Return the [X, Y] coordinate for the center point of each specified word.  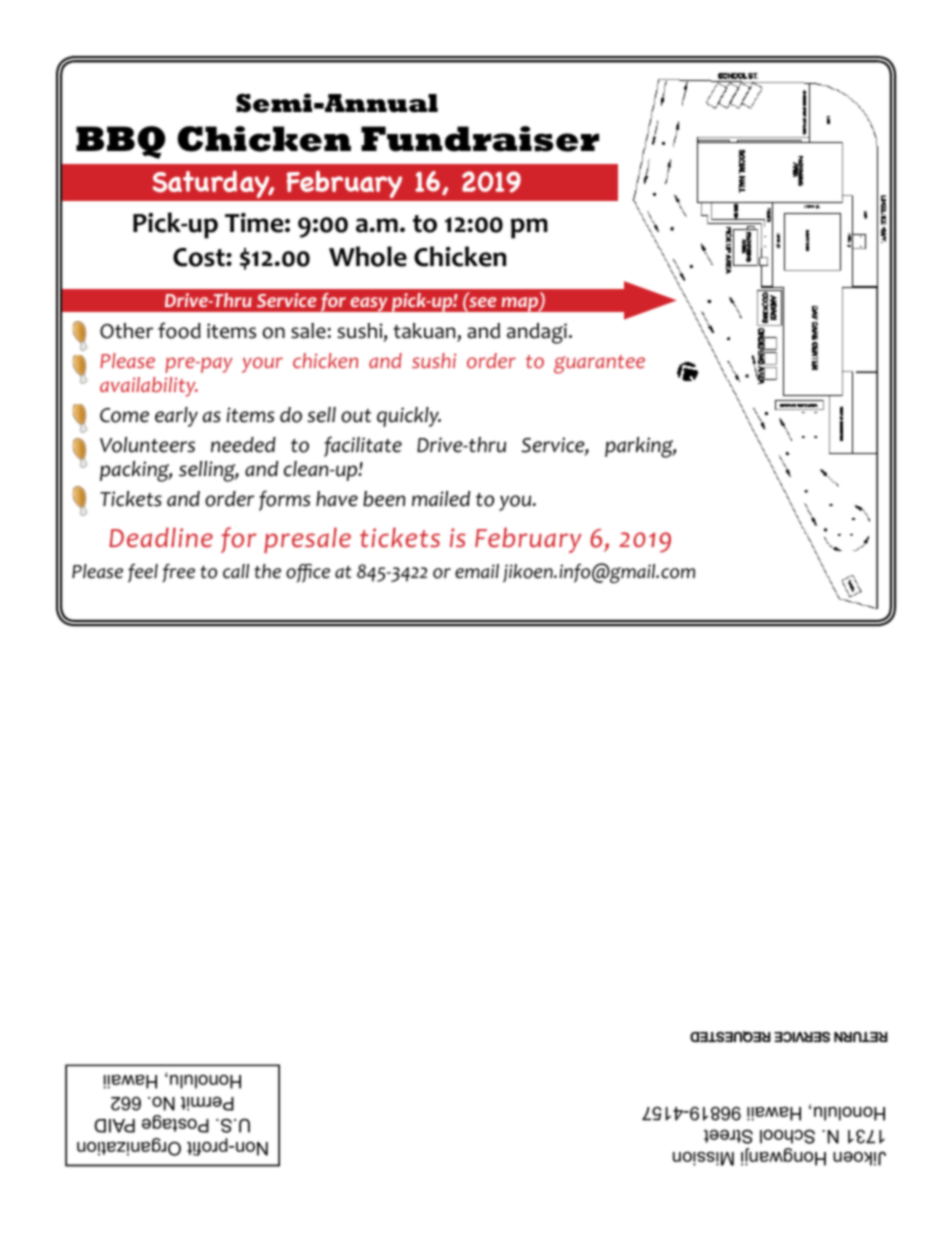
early [176, 417]
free [178, 573]
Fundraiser [480, 139]
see [482, 301]
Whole [368, 256]
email [477, 571]
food [179, 330]
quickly [409, 417]
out [356, 416]
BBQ [120, 142]
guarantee [599, 364]
